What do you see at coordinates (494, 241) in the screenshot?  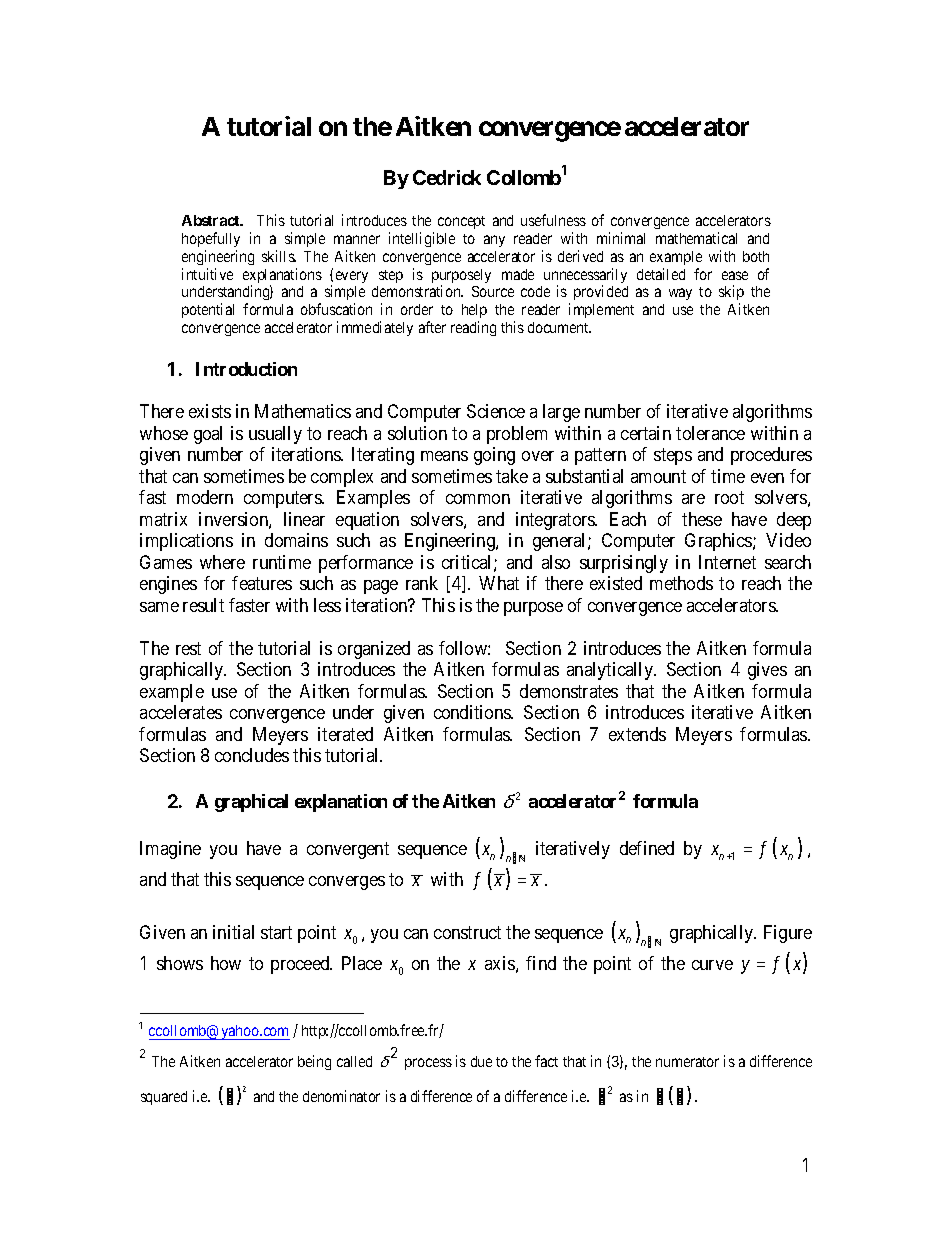 I see `any` at bounding box center [494, 241].
